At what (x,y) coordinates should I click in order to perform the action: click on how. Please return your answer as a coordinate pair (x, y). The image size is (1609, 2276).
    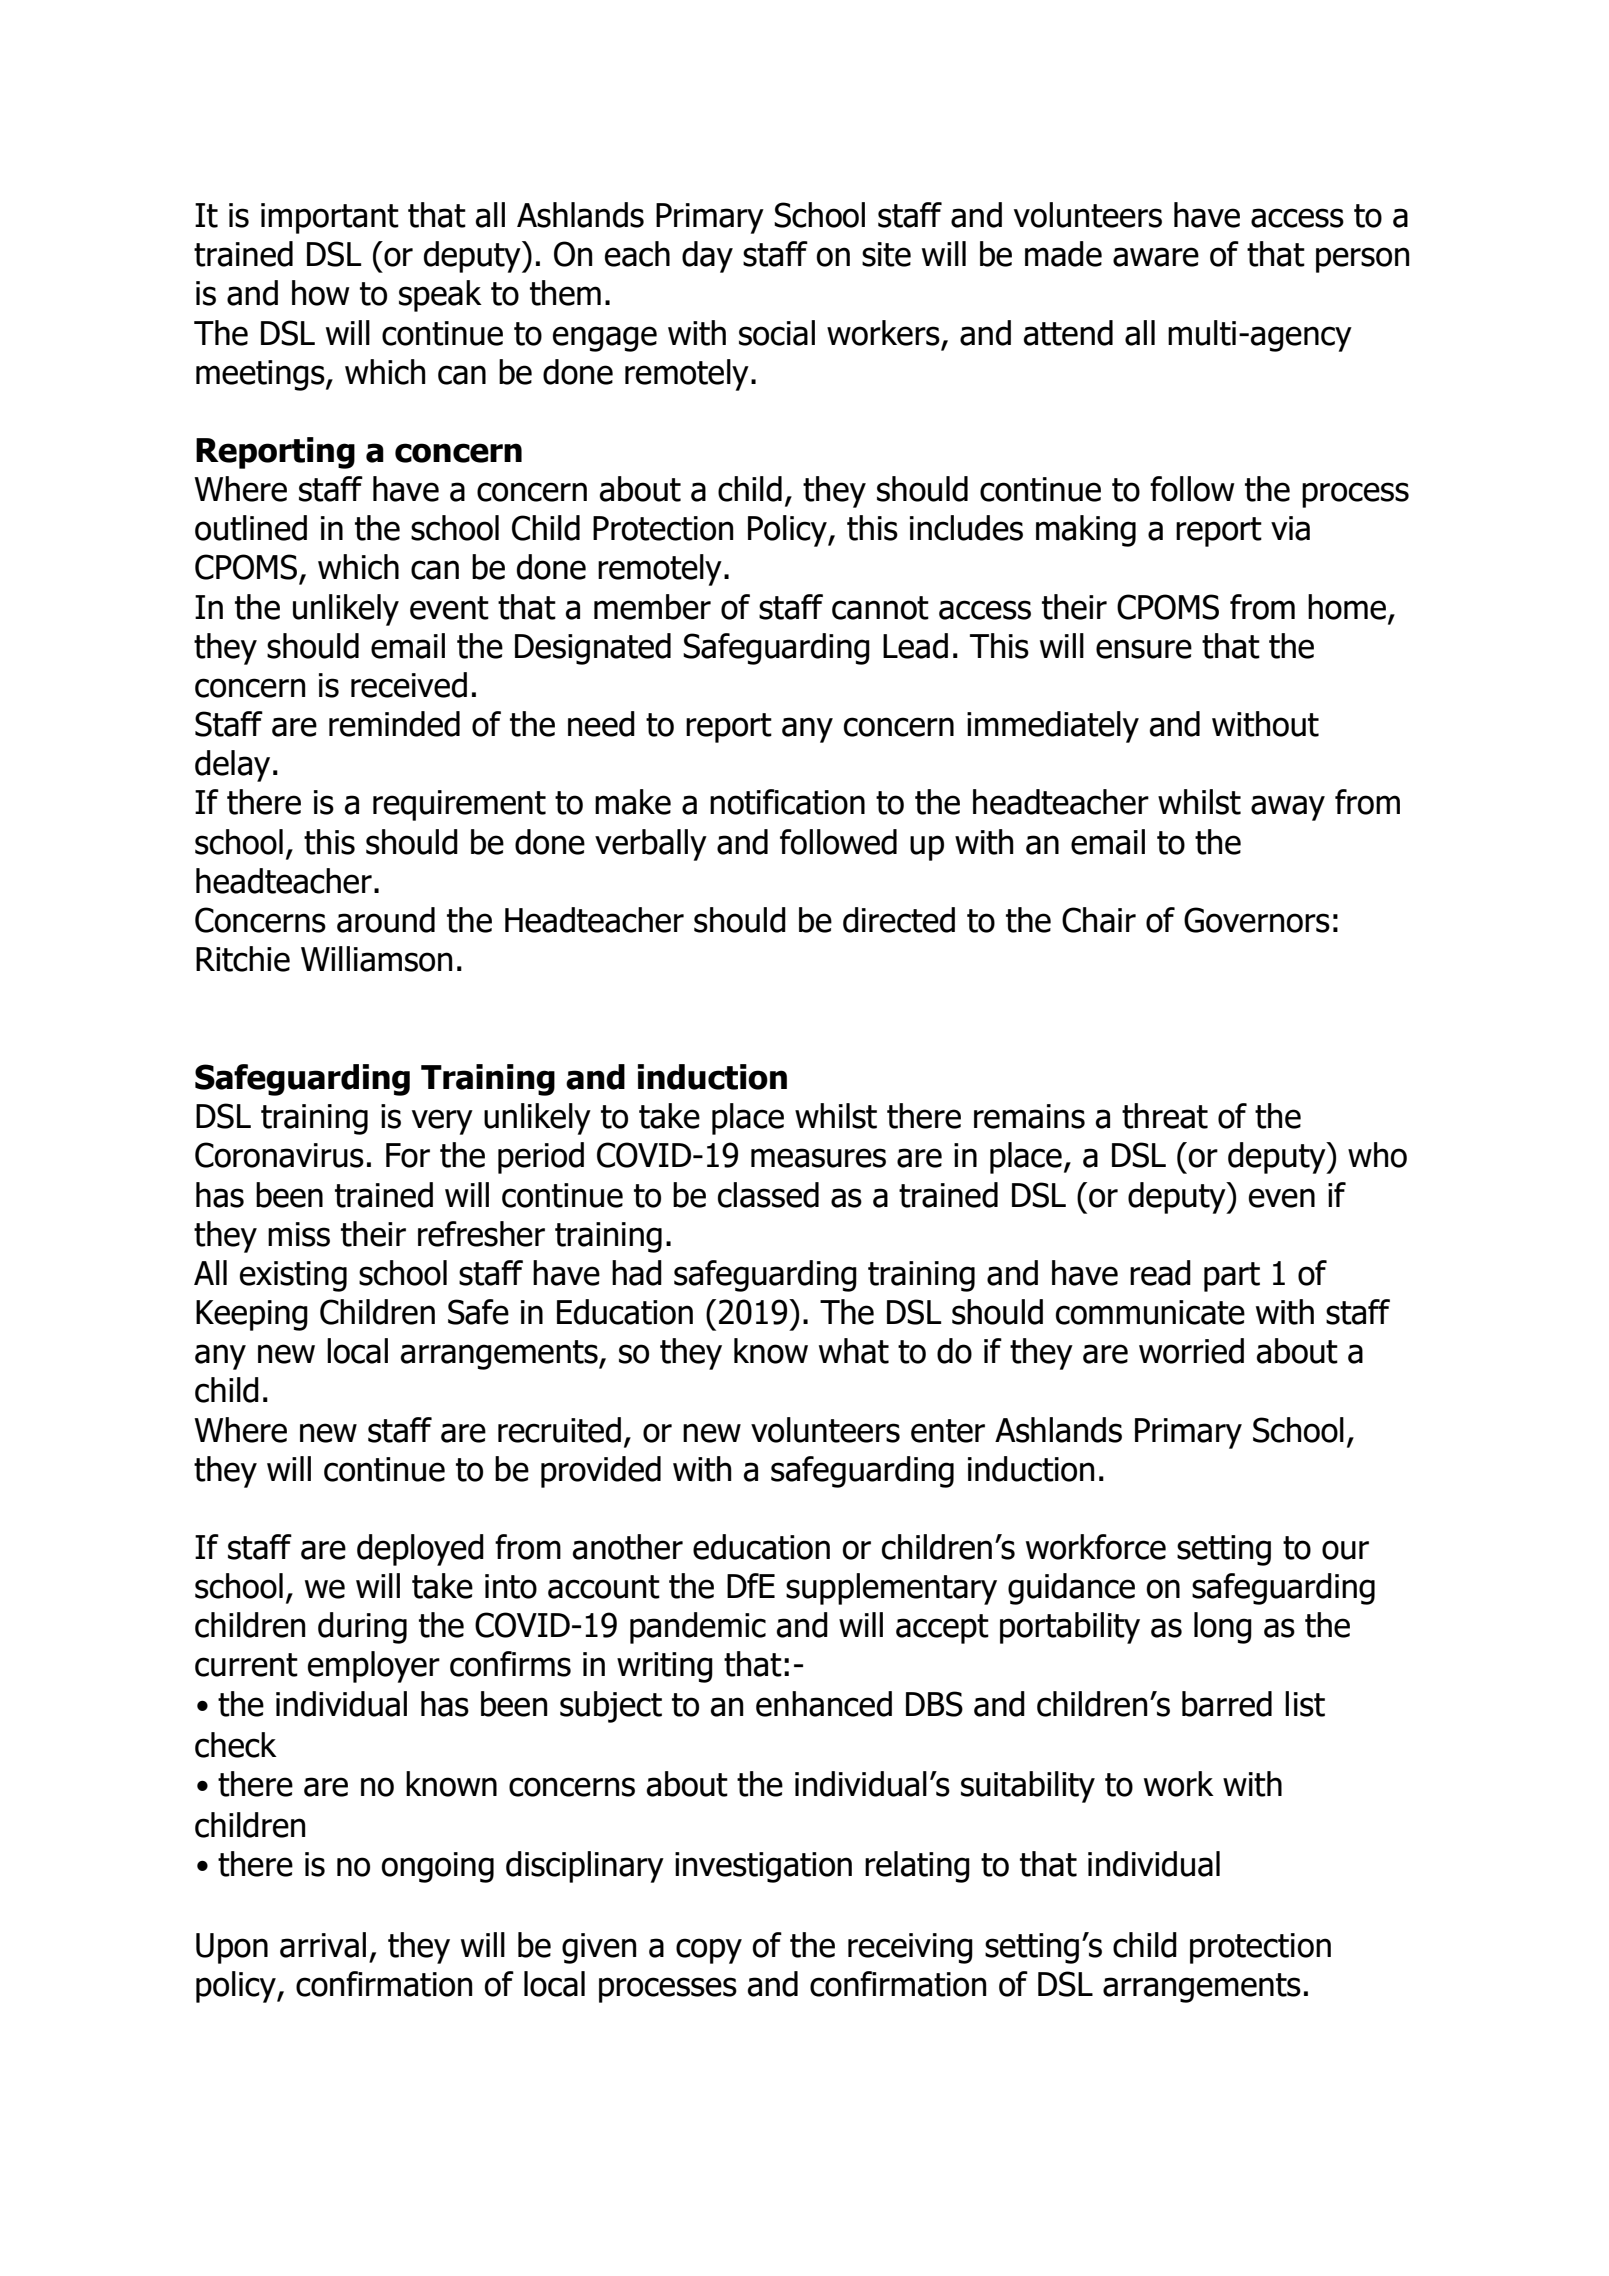
    Looking at the image, I should click on (321, 293).
